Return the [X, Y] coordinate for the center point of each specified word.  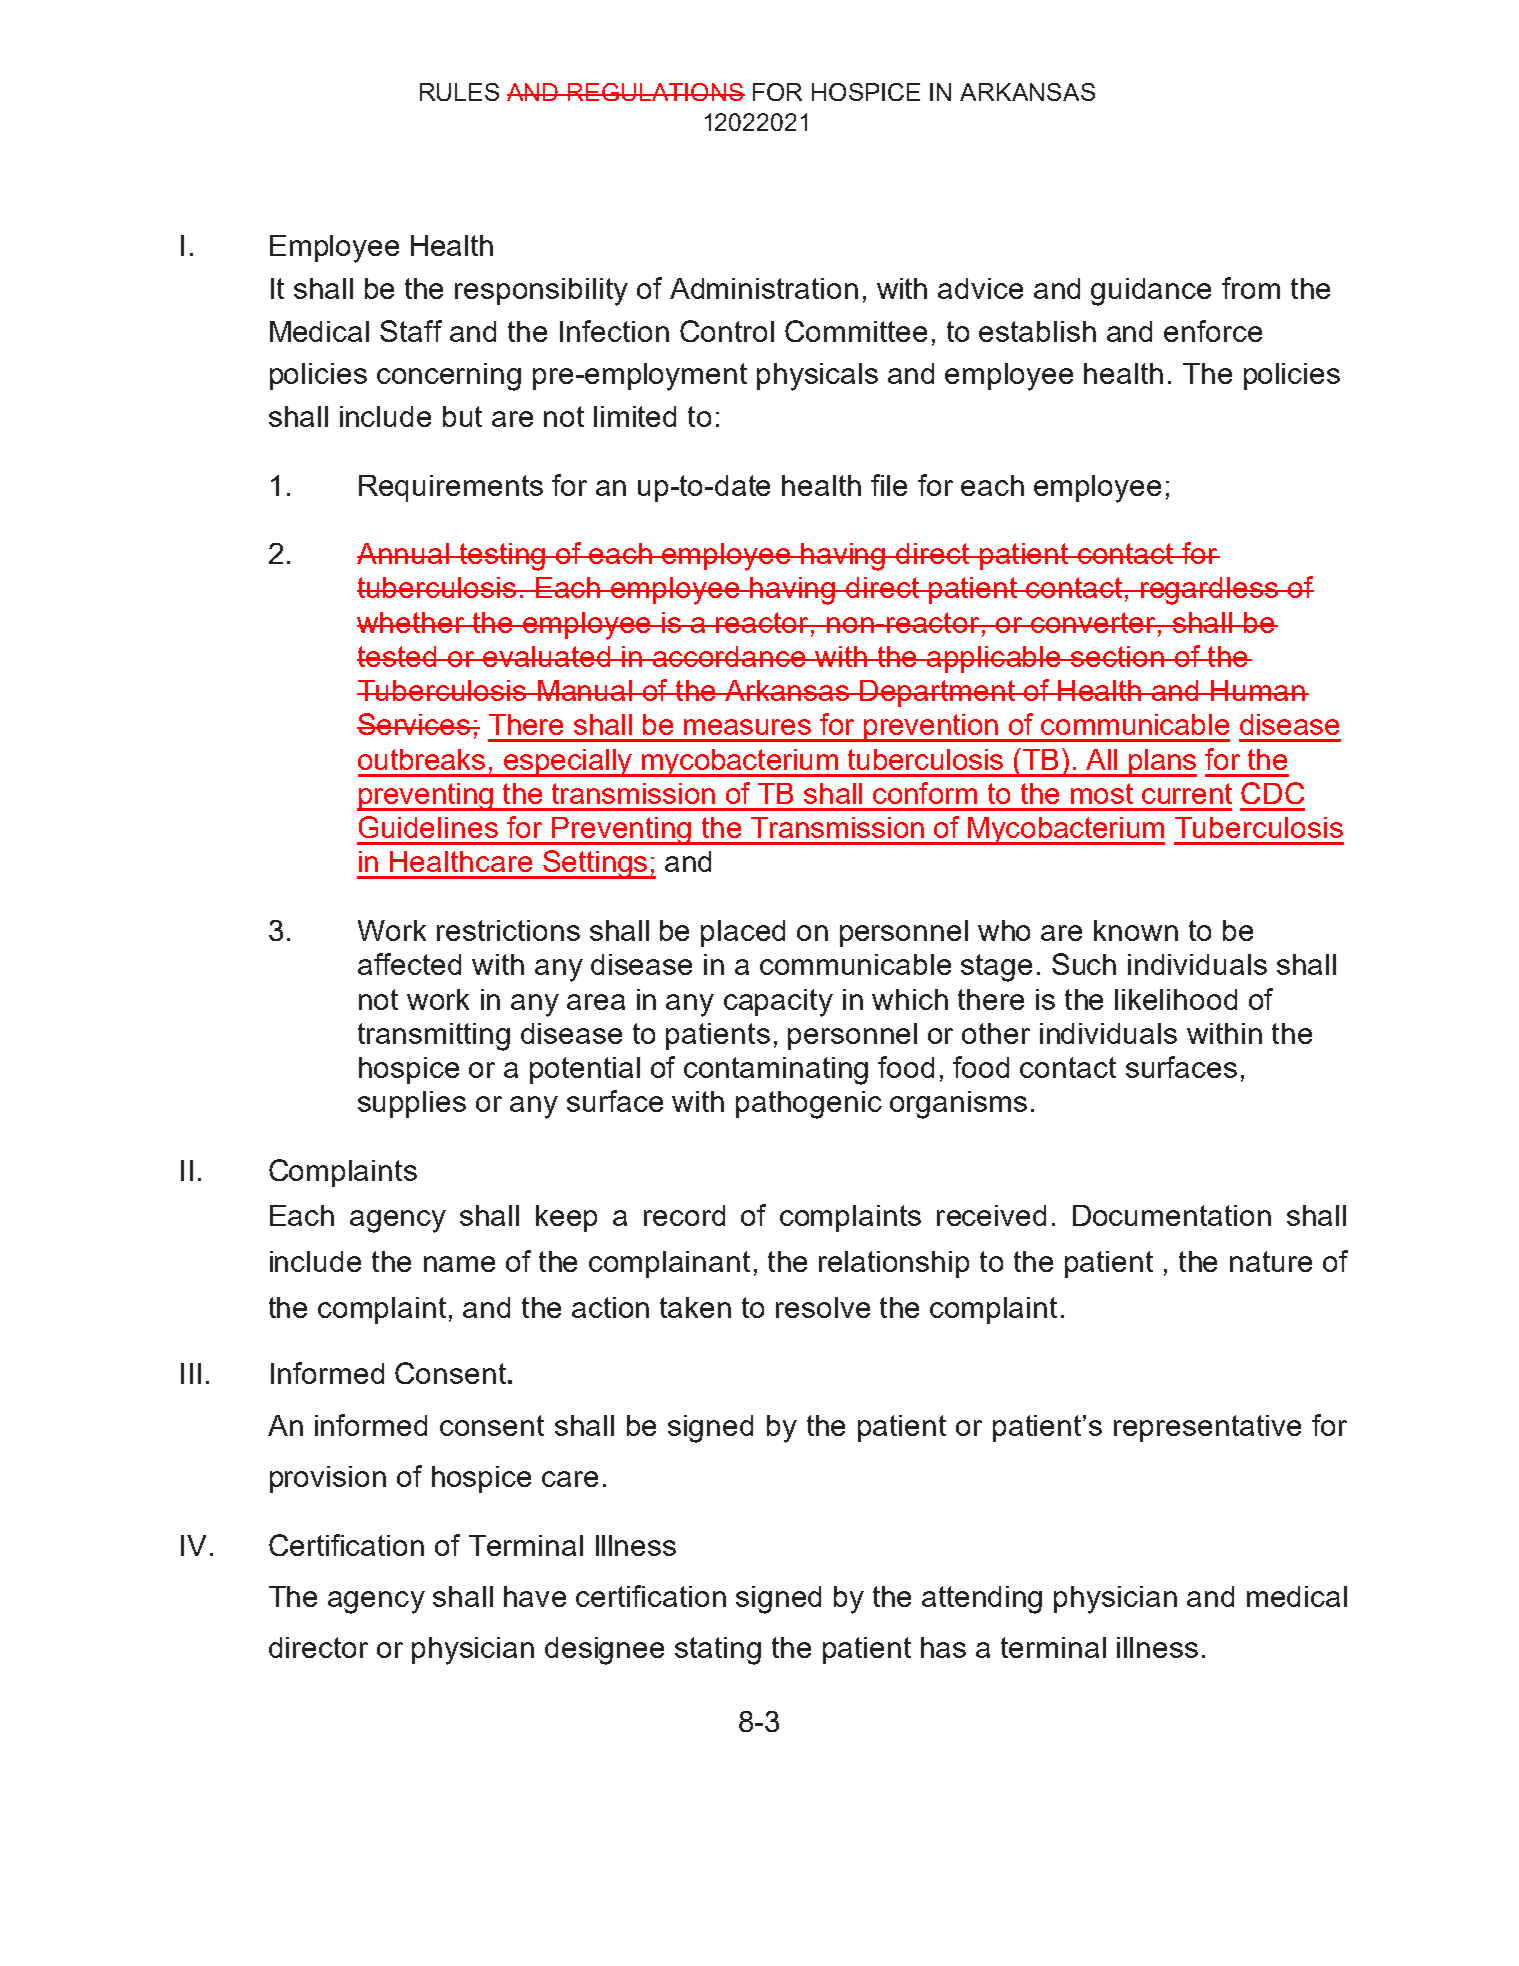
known [1136, 930]
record [684, 1215]
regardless [1209, 591]
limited [635, 416]
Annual [404, 553]
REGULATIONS [655, 92]
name [459, 1264]
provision [328, 1479]
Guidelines [428, 827]
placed [743, 933]
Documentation [1172, 1215]
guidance [1151, 292]
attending [982, 1600]
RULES [459, 92]
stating [718, 1651]
